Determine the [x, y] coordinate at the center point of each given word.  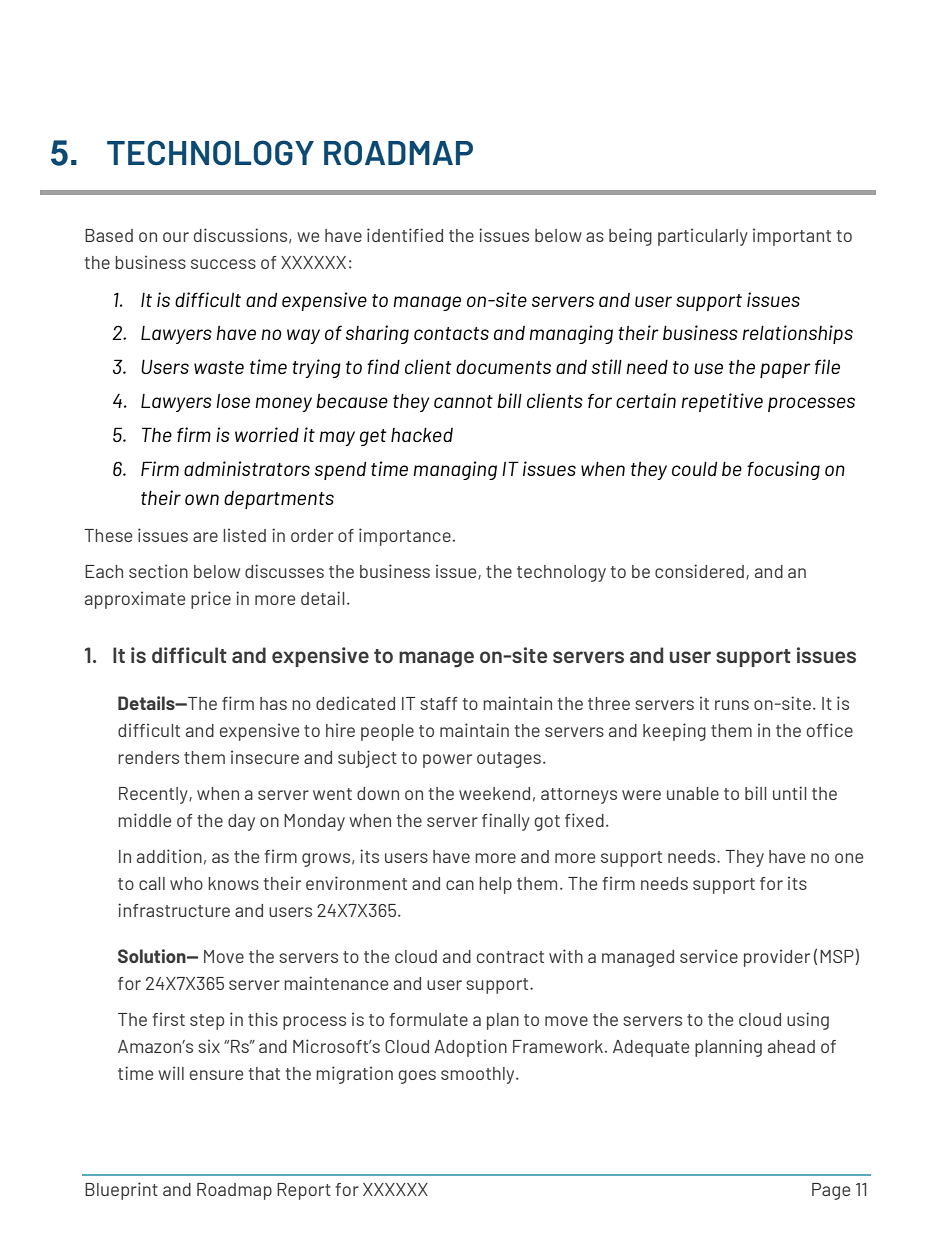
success [223, 264]
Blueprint [121, 1191]
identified [405, 235]
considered [699, 571]
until [789, 793]
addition [169, 856]
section [158, 571]
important [792, 237]
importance [405, 537]
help [495, 885]
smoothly [479, 1075]
